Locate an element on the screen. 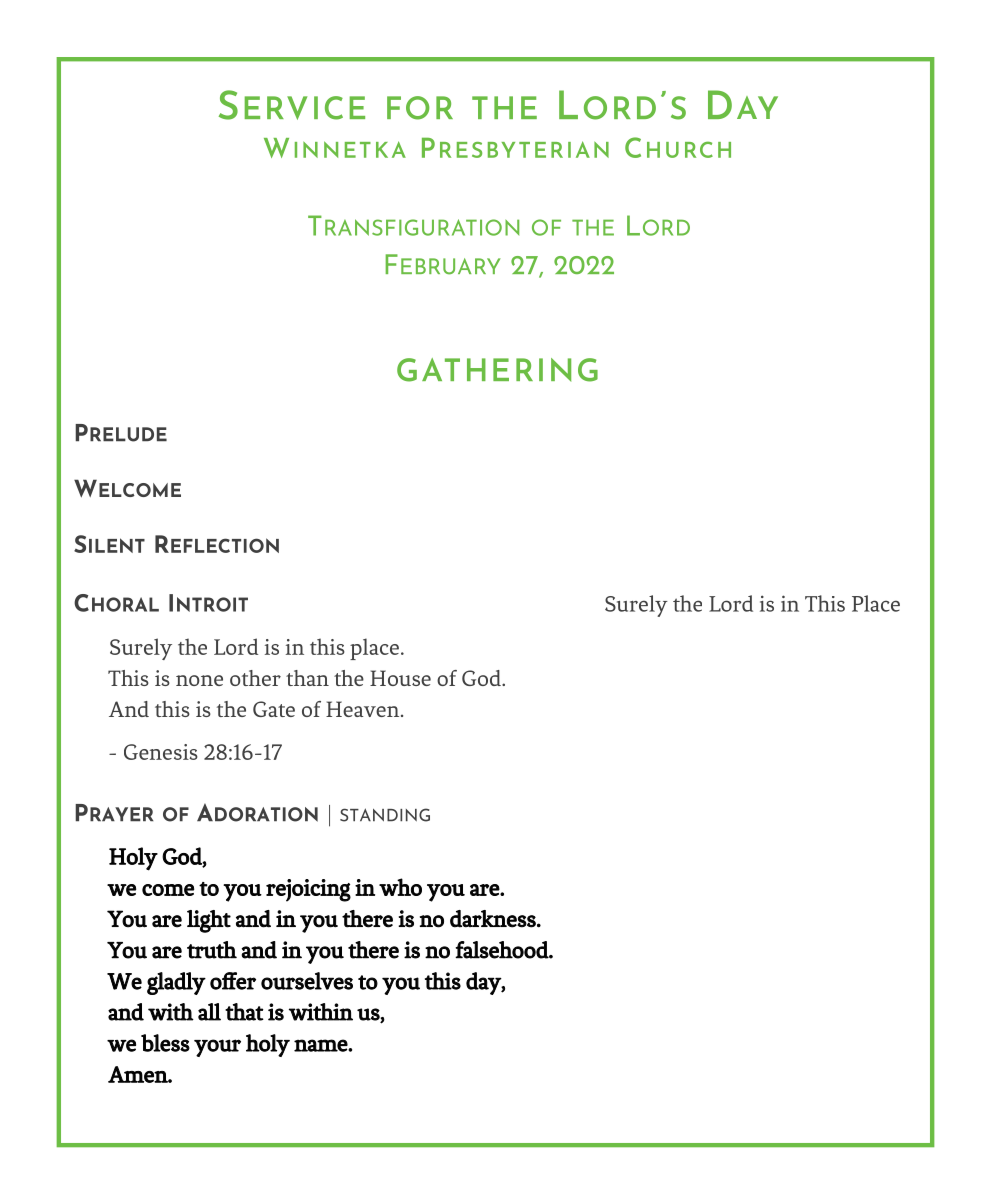  GATHERING is located at coordinates (497, 370).
